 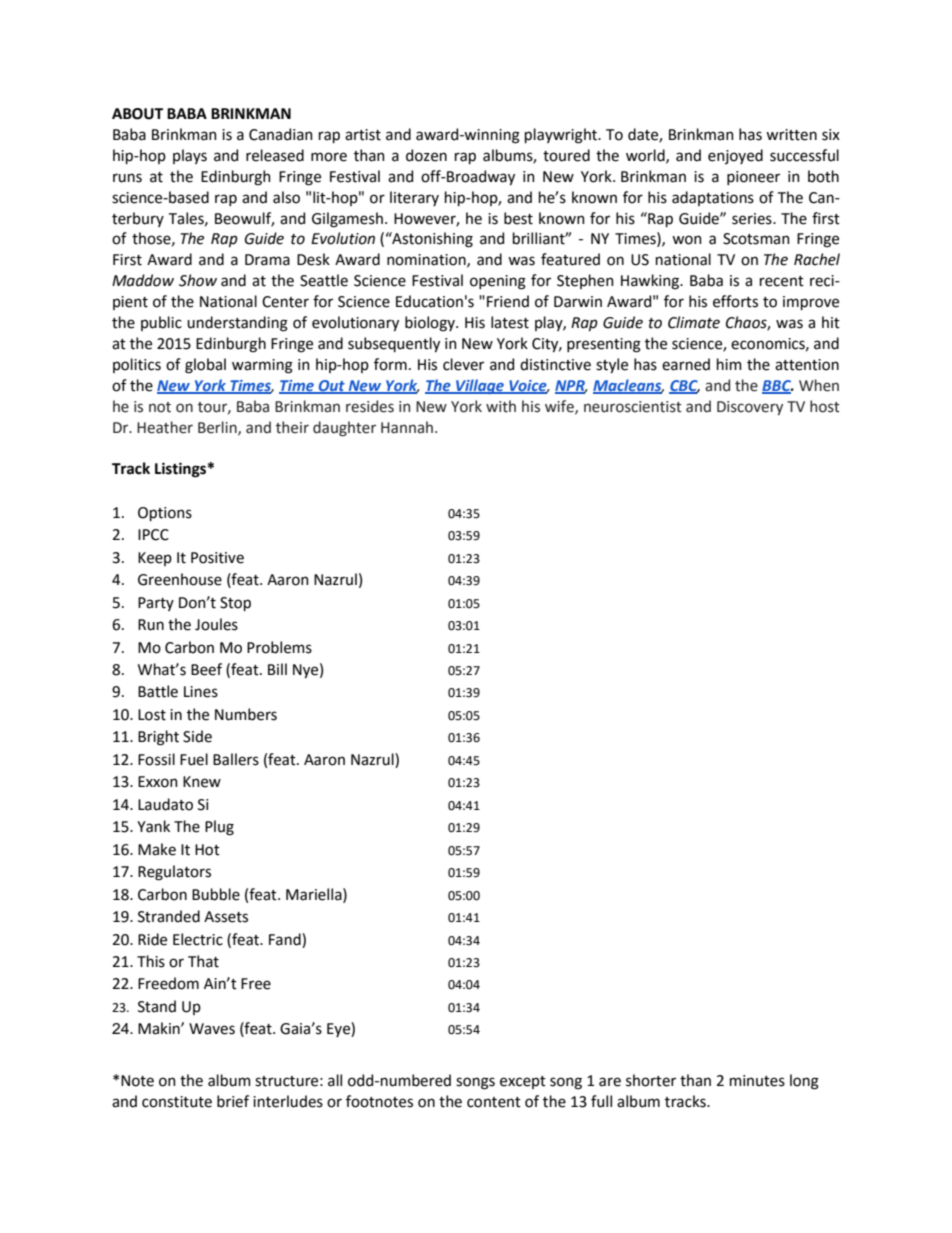 What do you see at coordinates (205, 366) in the image?
I see `global` at bounding box center [205, 366].
